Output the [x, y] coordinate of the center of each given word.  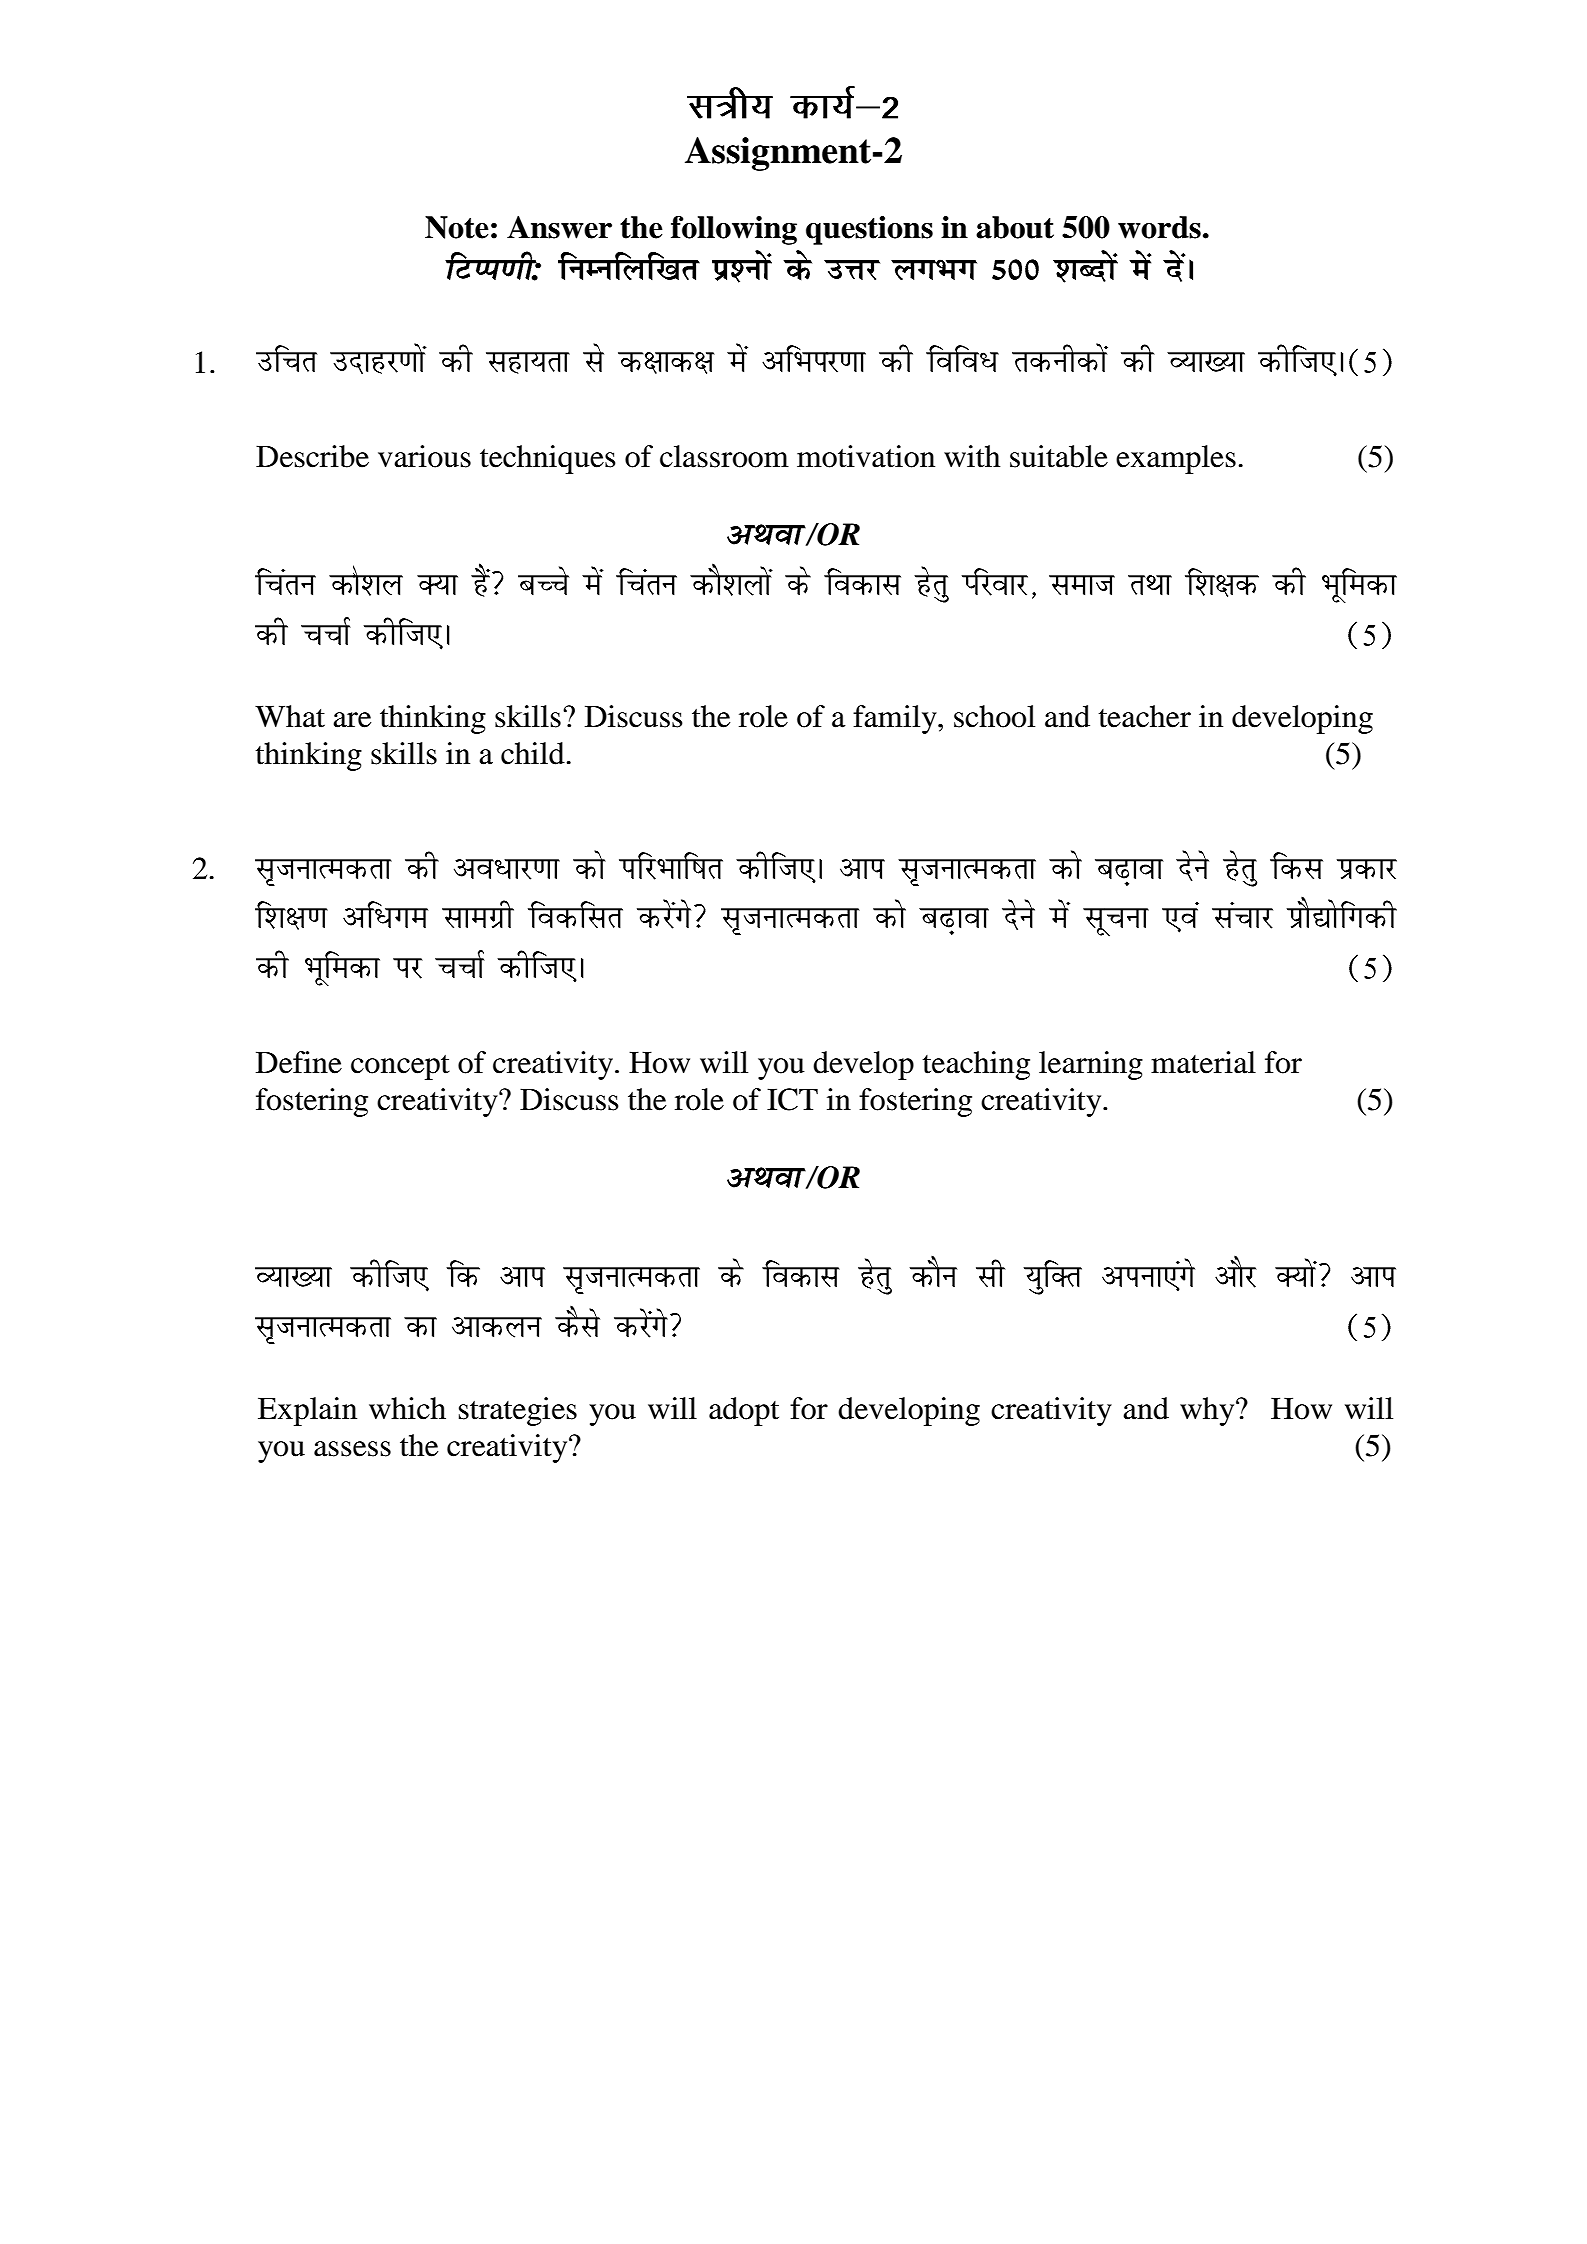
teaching [976, 1065]
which [407, 1408]
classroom [724, 456]
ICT [792, 1099]
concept [400, 1067]
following [734, 230]
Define [299, 1062]
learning [1091, 1065]
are [352, 720]
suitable [1059, 456]
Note [457, 227]
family [896, 719]
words [1159, 227]
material [1203, 1062]
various [424, 456]
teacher [1145, 716]
